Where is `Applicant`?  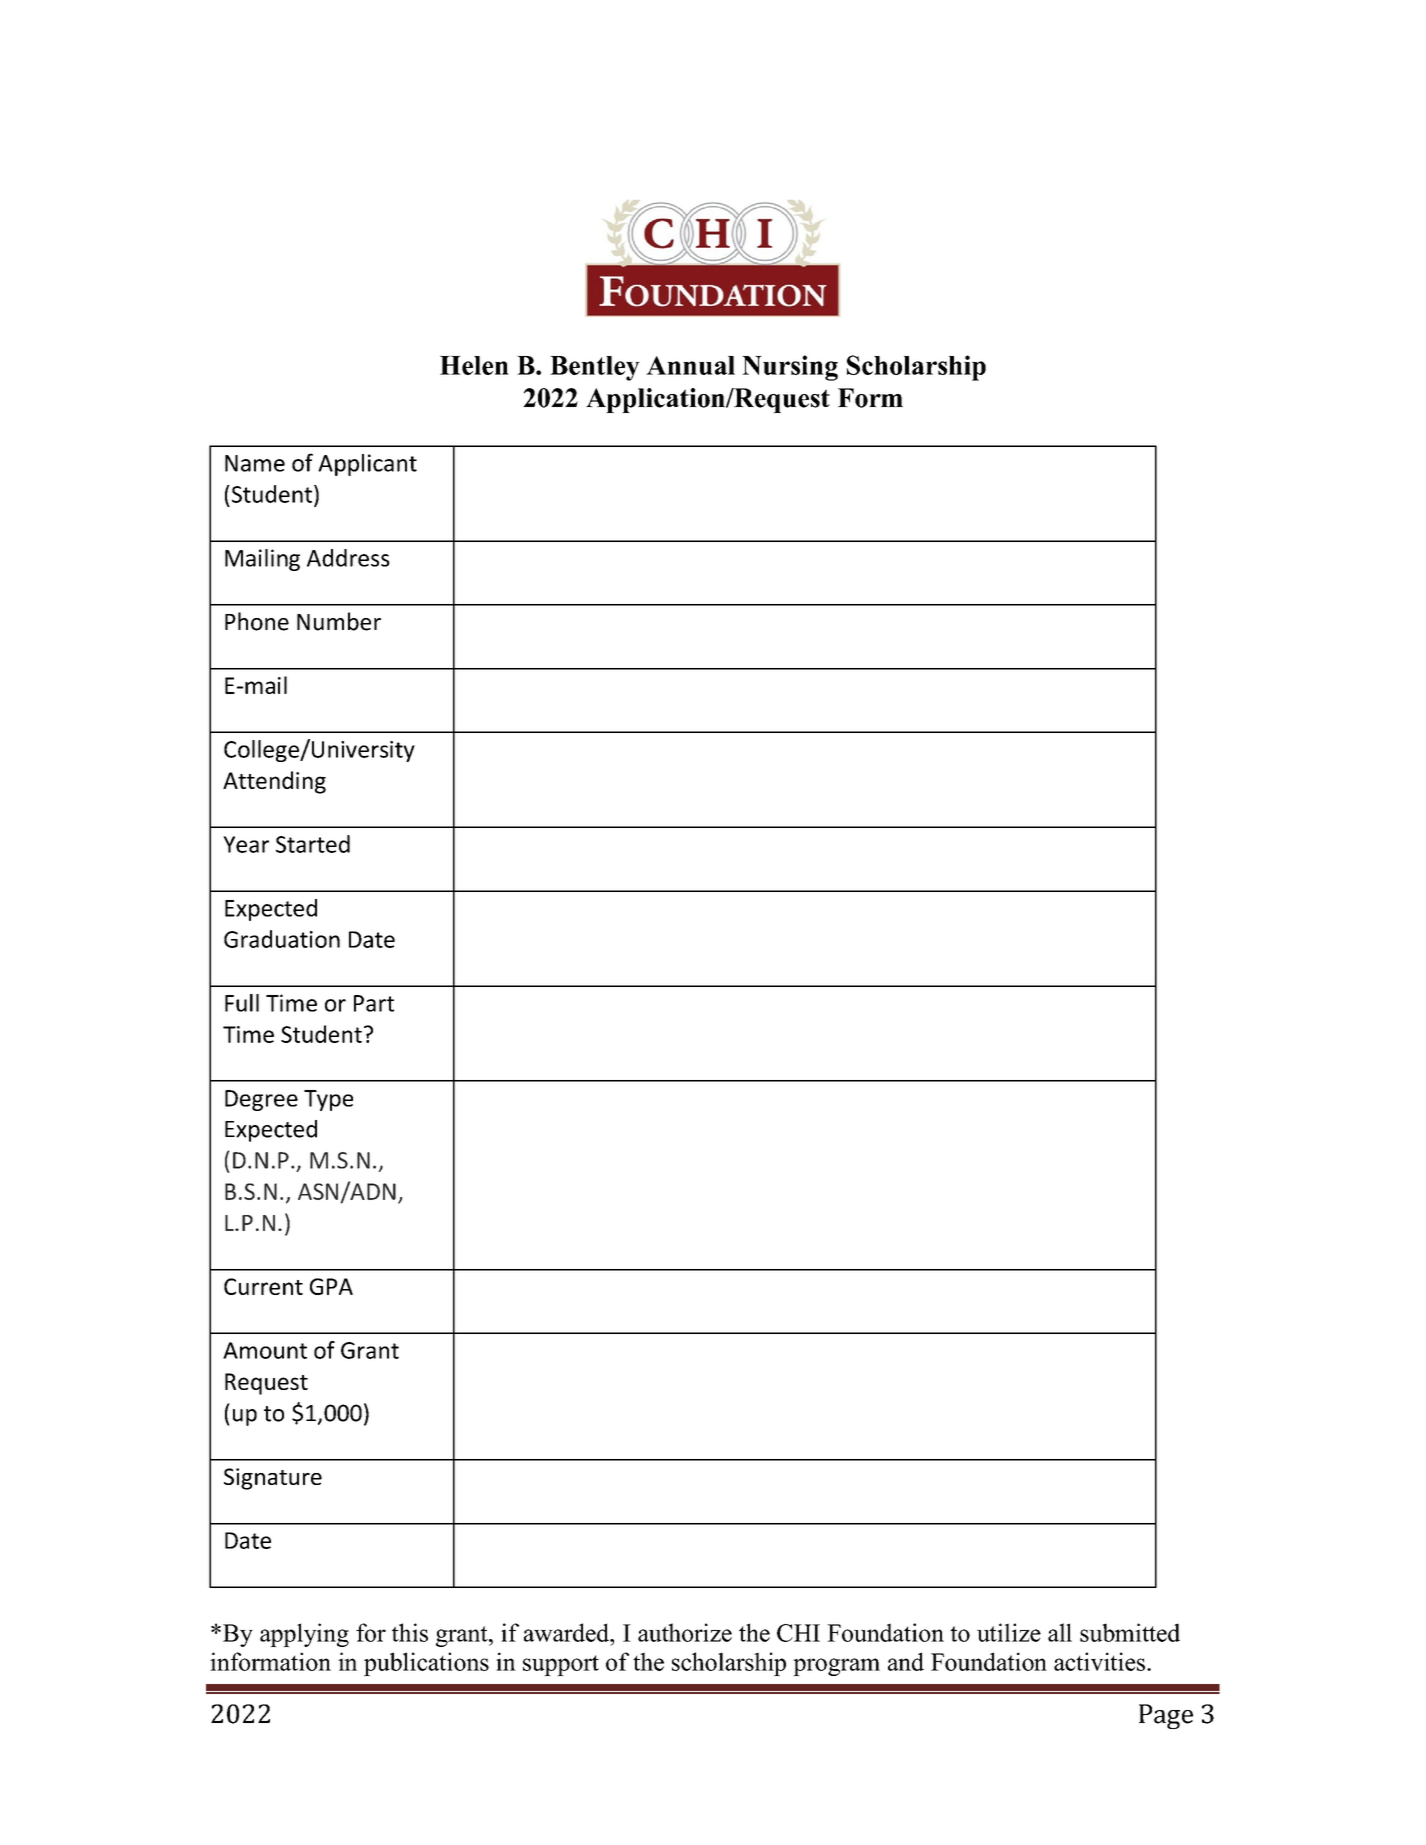
Applicant is located at coordinates (367, 465).
